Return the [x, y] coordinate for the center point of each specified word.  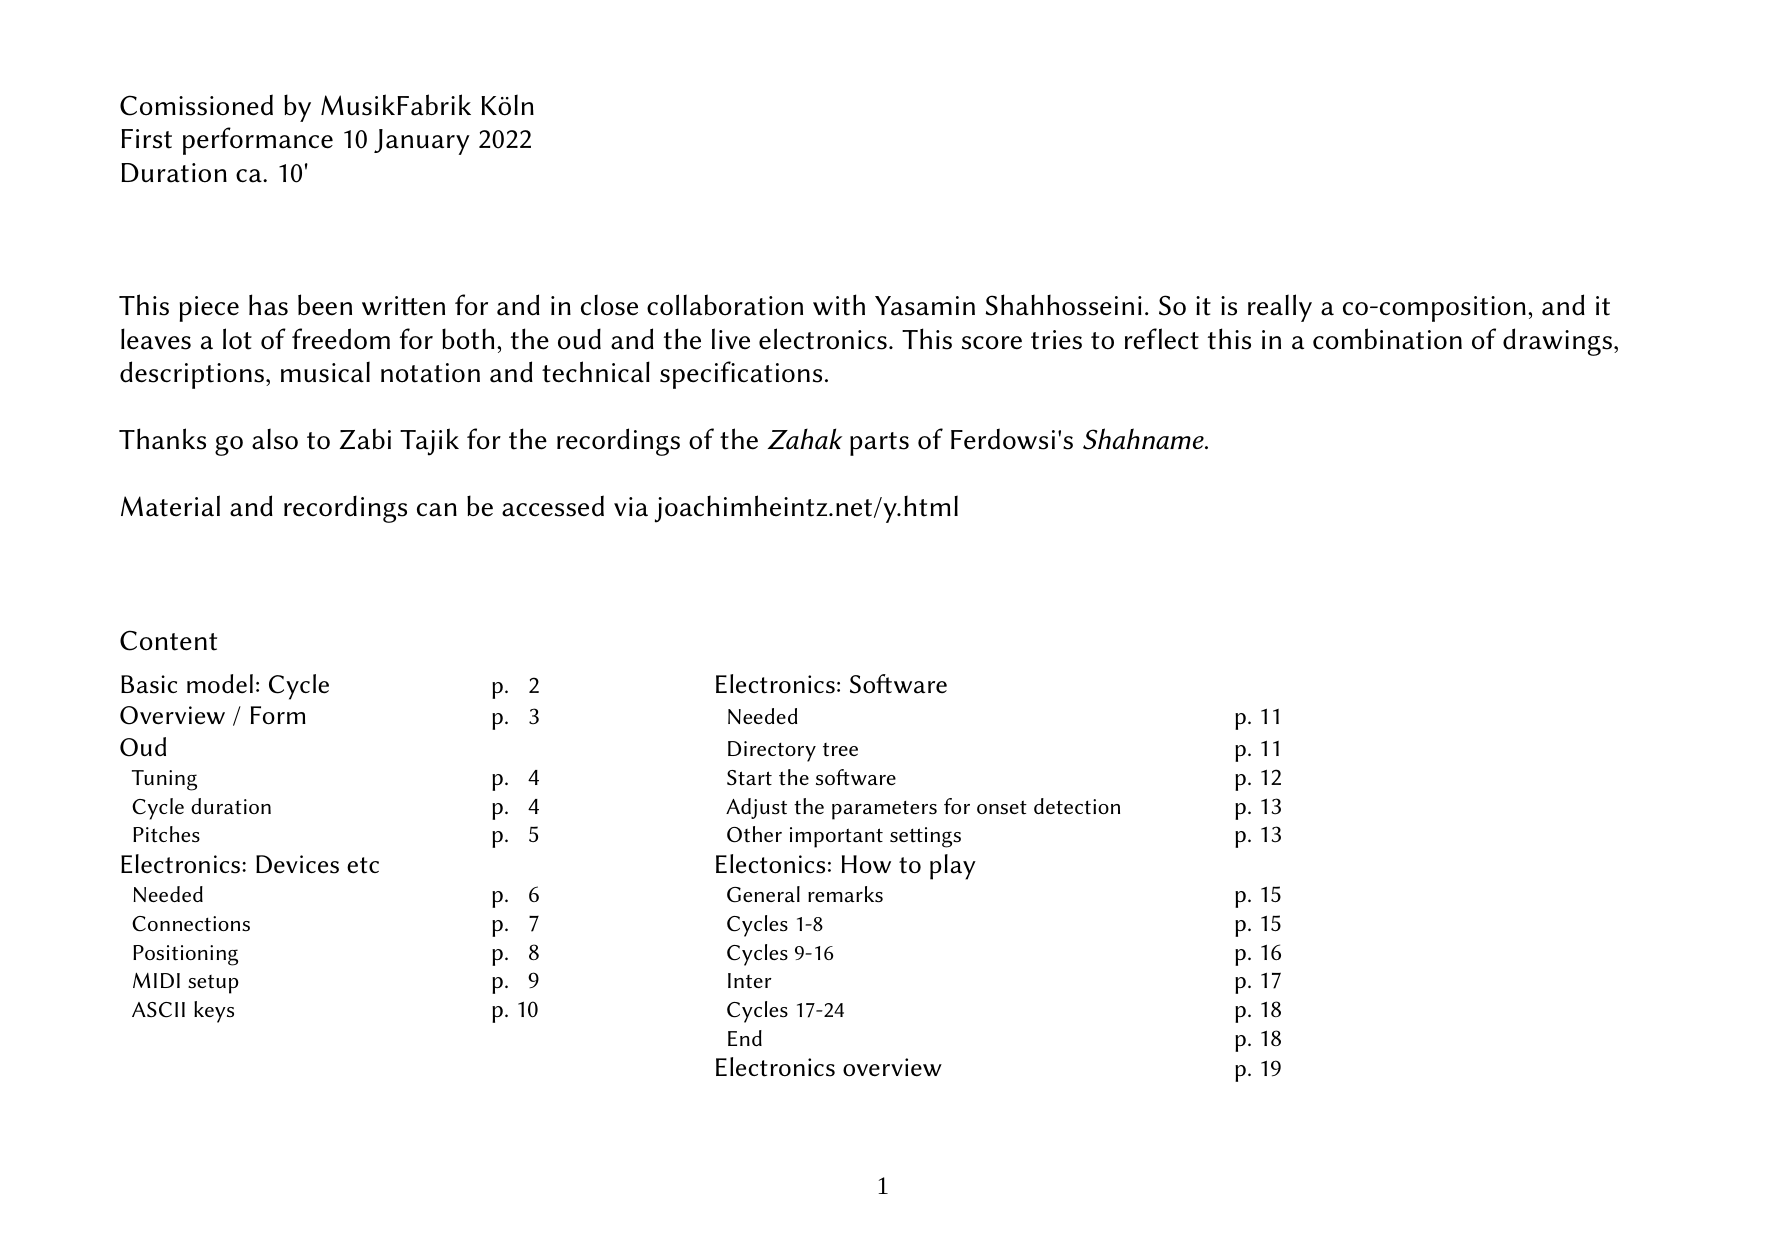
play [953, 867]
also [275, 439]
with [839, 305]
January [422, 142]
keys [214, 1012]
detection [1077, 806]
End [745, 1038]
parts [879, 444]
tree [840, 750]
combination [1387, 339]
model [220, 684]
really [1280, 308]
